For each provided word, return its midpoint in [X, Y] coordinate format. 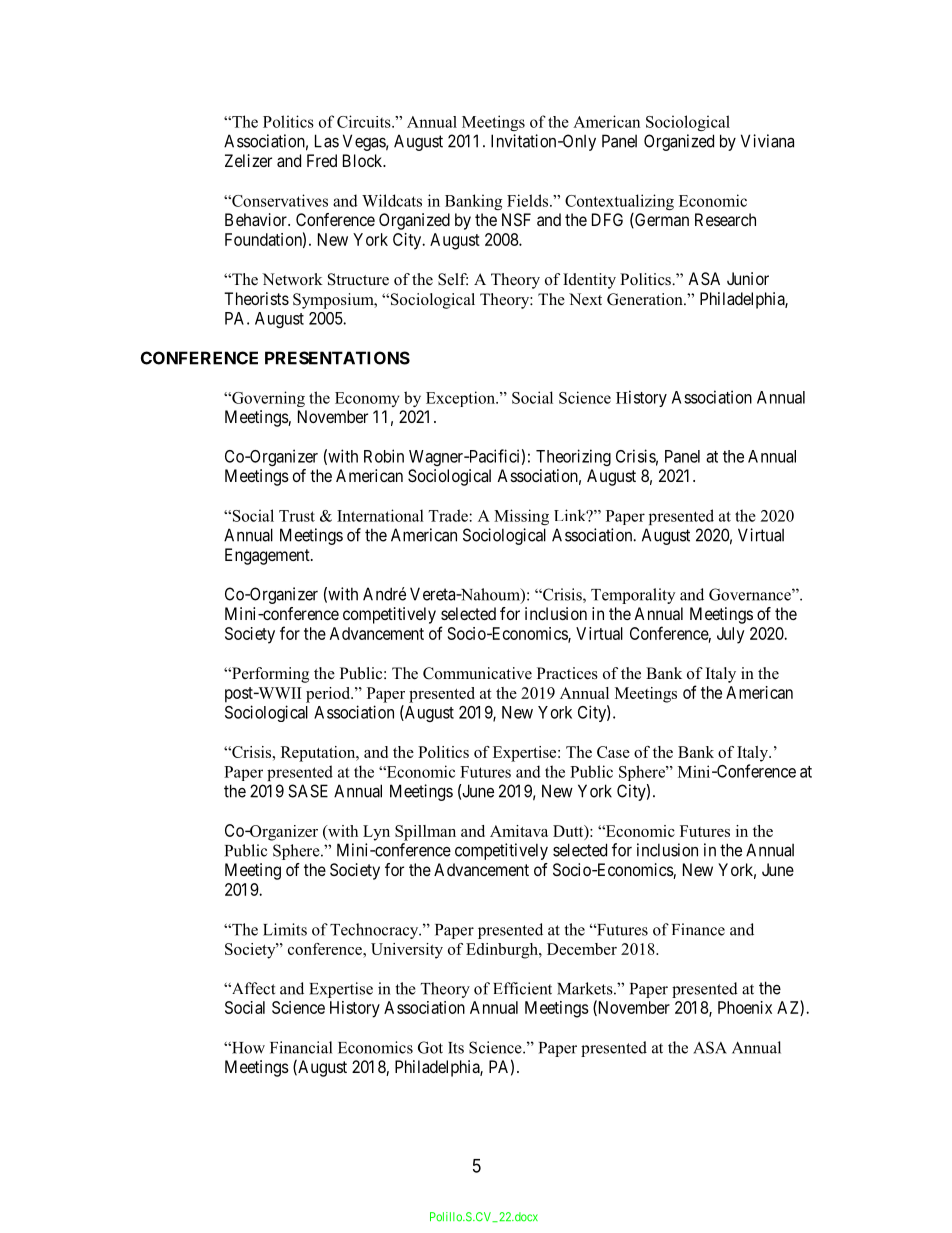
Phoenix [745, 1007]
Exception [461, 399]
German [661, 220]
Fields [529, 200]
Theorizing [573, 457]
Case [613, 752]
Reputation [319, 754]
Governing [267, 399]
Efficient [522, 988]
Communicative [477, 673]
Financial [301, 1047]
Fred [322, 160]
